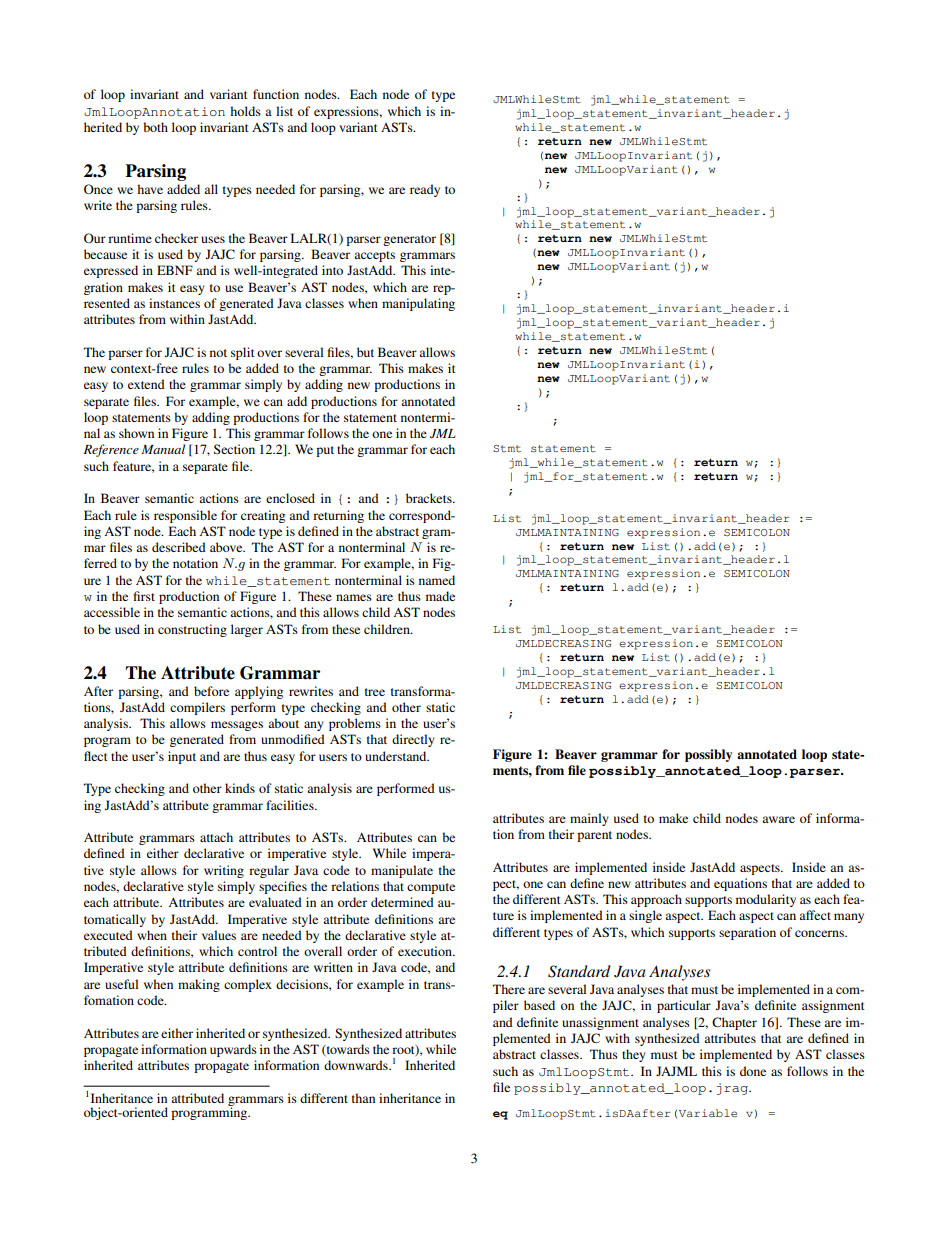  I want to click on Manual, so click(163, 449).
